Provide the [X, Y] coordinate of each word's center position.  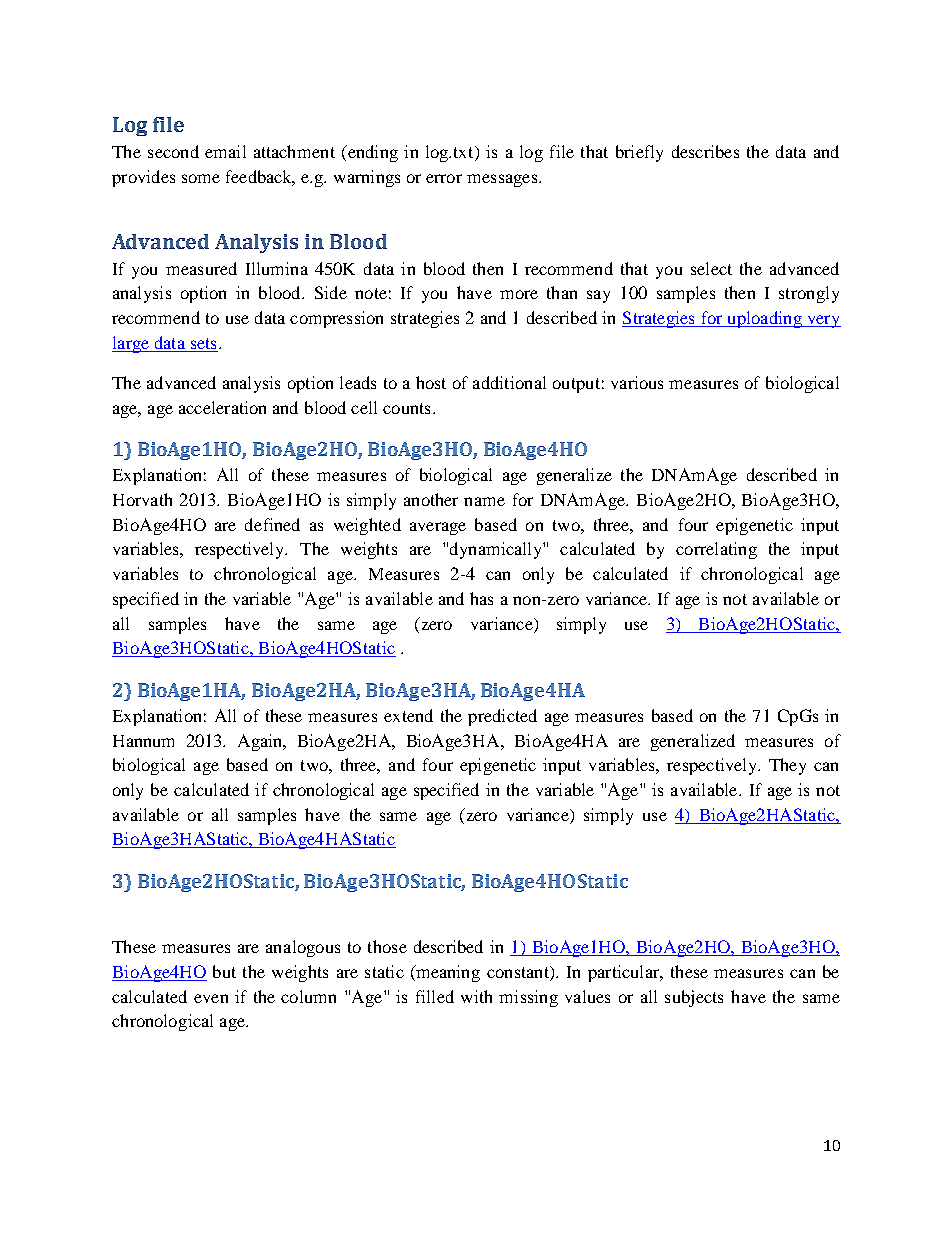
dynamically [497, 550]
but [224, 971]
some [201, 178]
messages [503, 180]
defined [272, 524]
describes [705, 151]
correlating [716, 550]
